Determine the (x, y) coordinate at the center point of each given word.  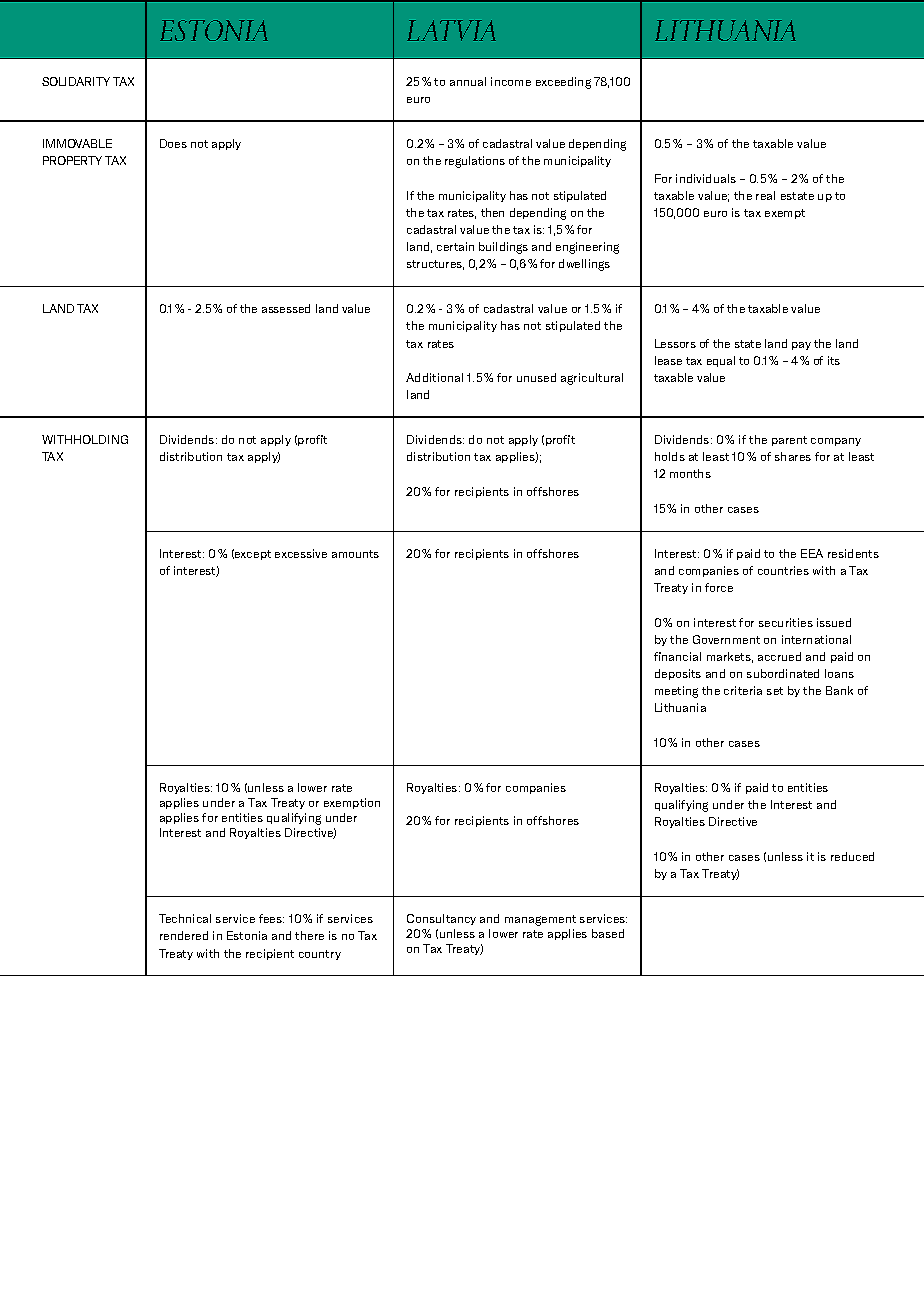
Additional (434, 377)
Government (726, 639)
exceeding (563, 83)
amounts (355, 554)
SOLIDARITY (76, 81)
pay (801, 346)
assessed (286, 308)
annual (468, 81)
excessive (301, 553)
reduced (852, 856)
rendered (184, 935)
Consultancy (441, 919)
